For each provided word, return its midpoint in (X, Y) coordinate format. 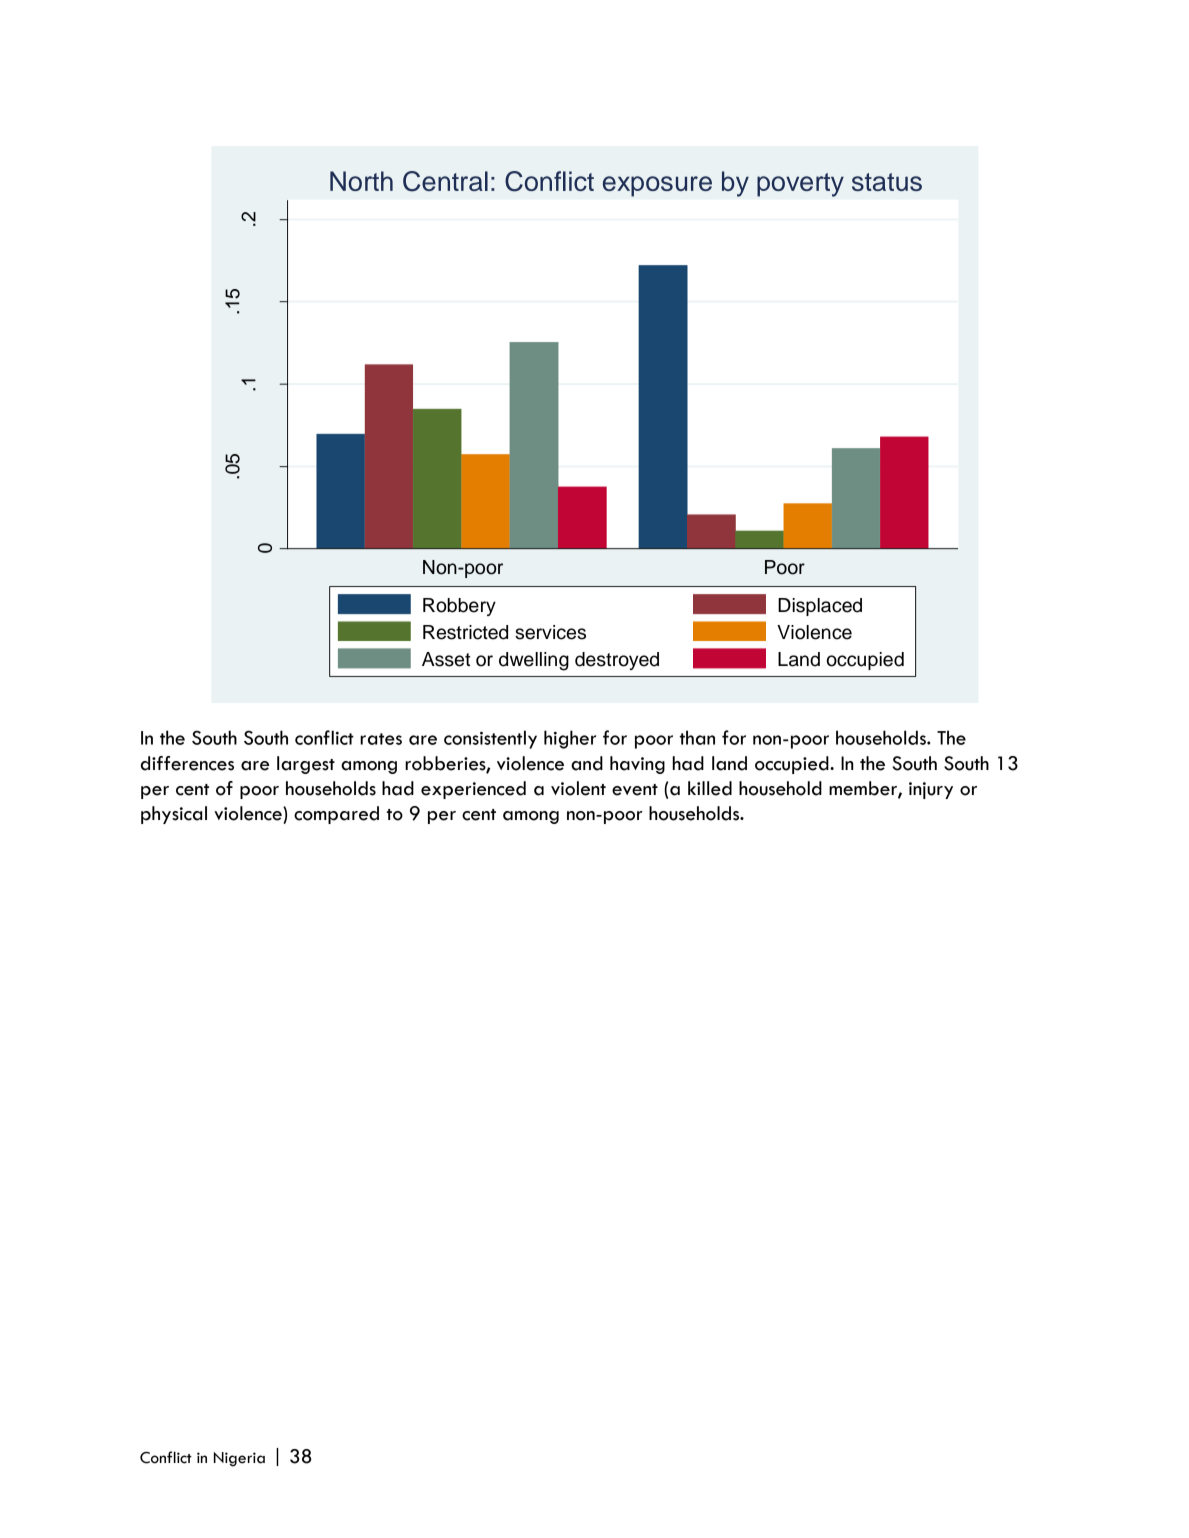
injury (931, 790)
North (361, 181)
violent (578, 788)
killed (710, 788)
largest (306, 765)
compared (336, 815)
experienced (473, 790)
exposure (657, 186)
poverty (800, 185)
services (550, 632)
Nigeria (239, 1459)
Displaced (820, 607)
